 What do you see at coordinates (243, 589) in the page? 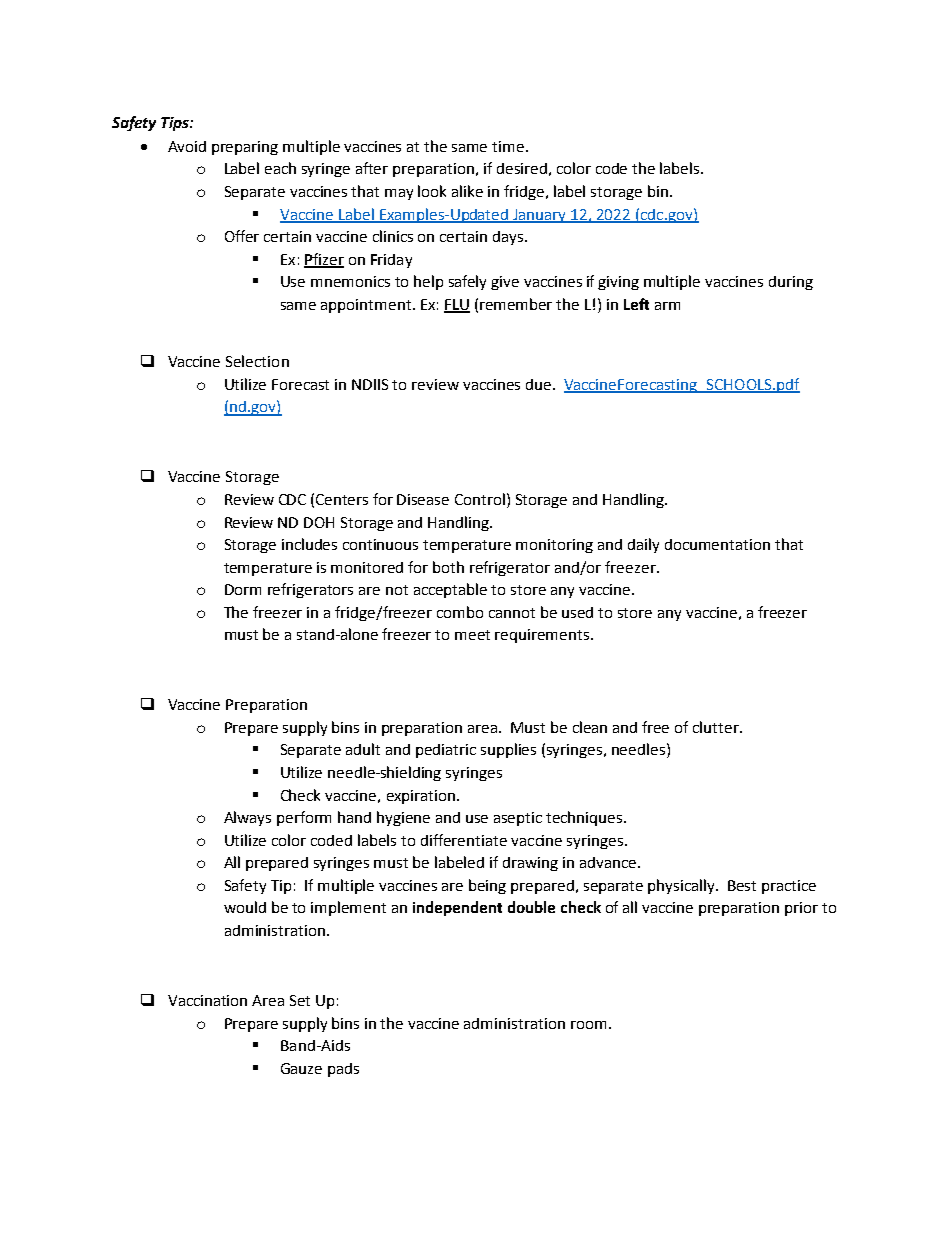
I see `Dorm` at bounding box center [243, 589].
